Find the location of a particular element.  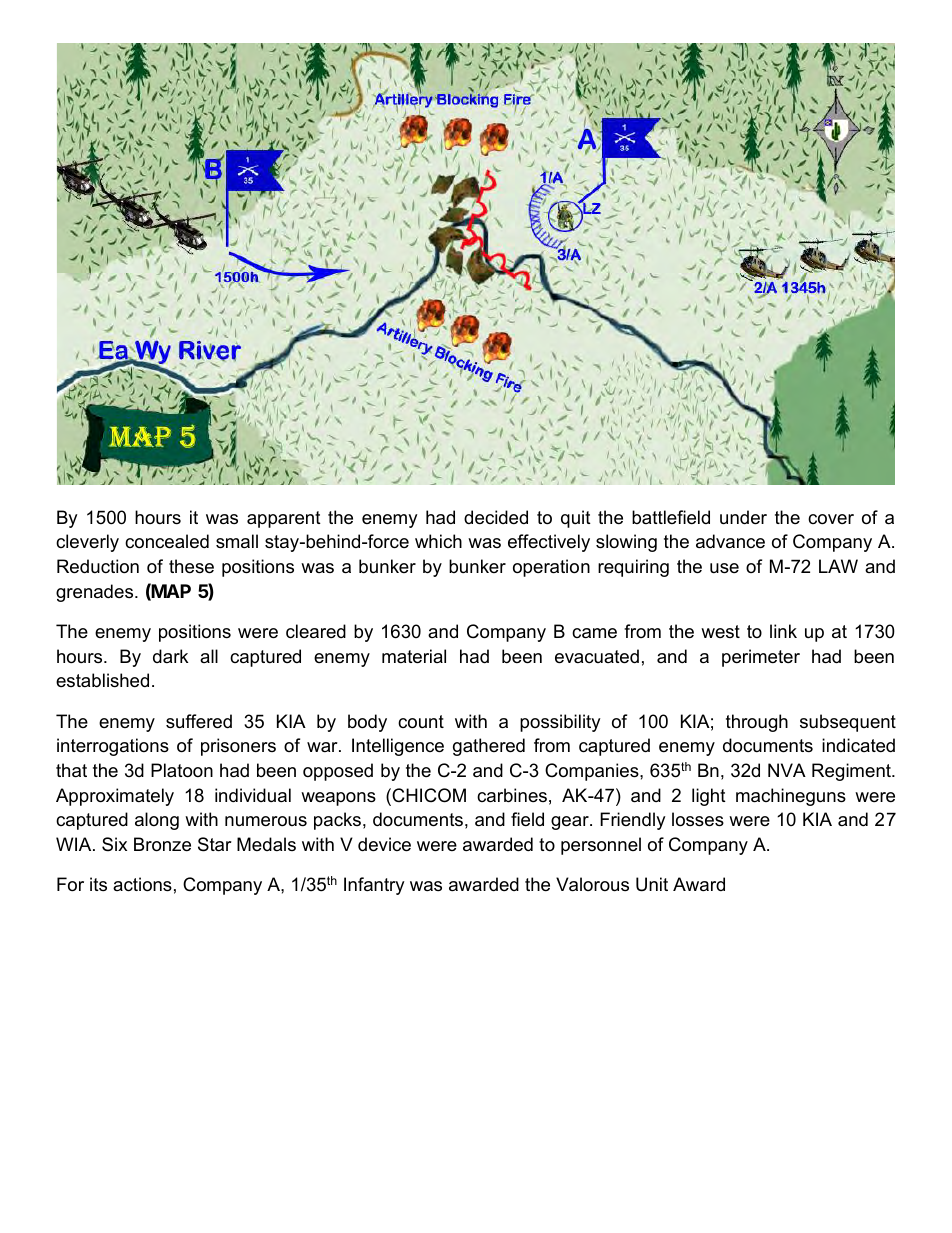

decided is located at coordinates (496, 517).
